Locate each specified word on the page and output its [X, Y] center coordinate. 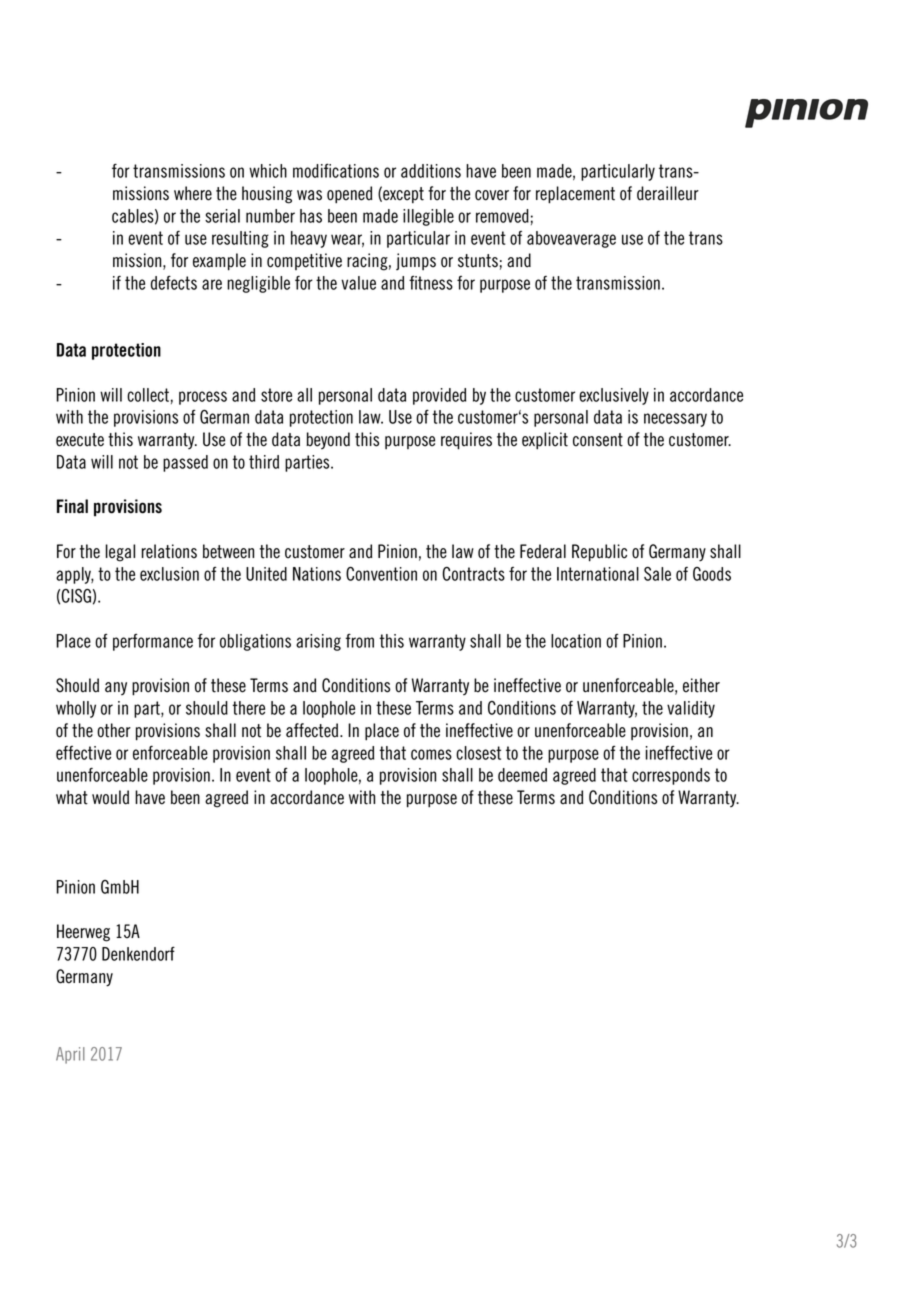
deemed [522, 775]
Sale [657, 574]
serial [222, 216]
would [110, 797]
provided [439, 396]
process [203, 398]
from [359, 640]
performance [153, 642]
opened [350, 195]
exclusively [614, 396]
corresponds [671, 776]
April [70, 1055]
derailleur [668, 193]
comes [431, 754]
